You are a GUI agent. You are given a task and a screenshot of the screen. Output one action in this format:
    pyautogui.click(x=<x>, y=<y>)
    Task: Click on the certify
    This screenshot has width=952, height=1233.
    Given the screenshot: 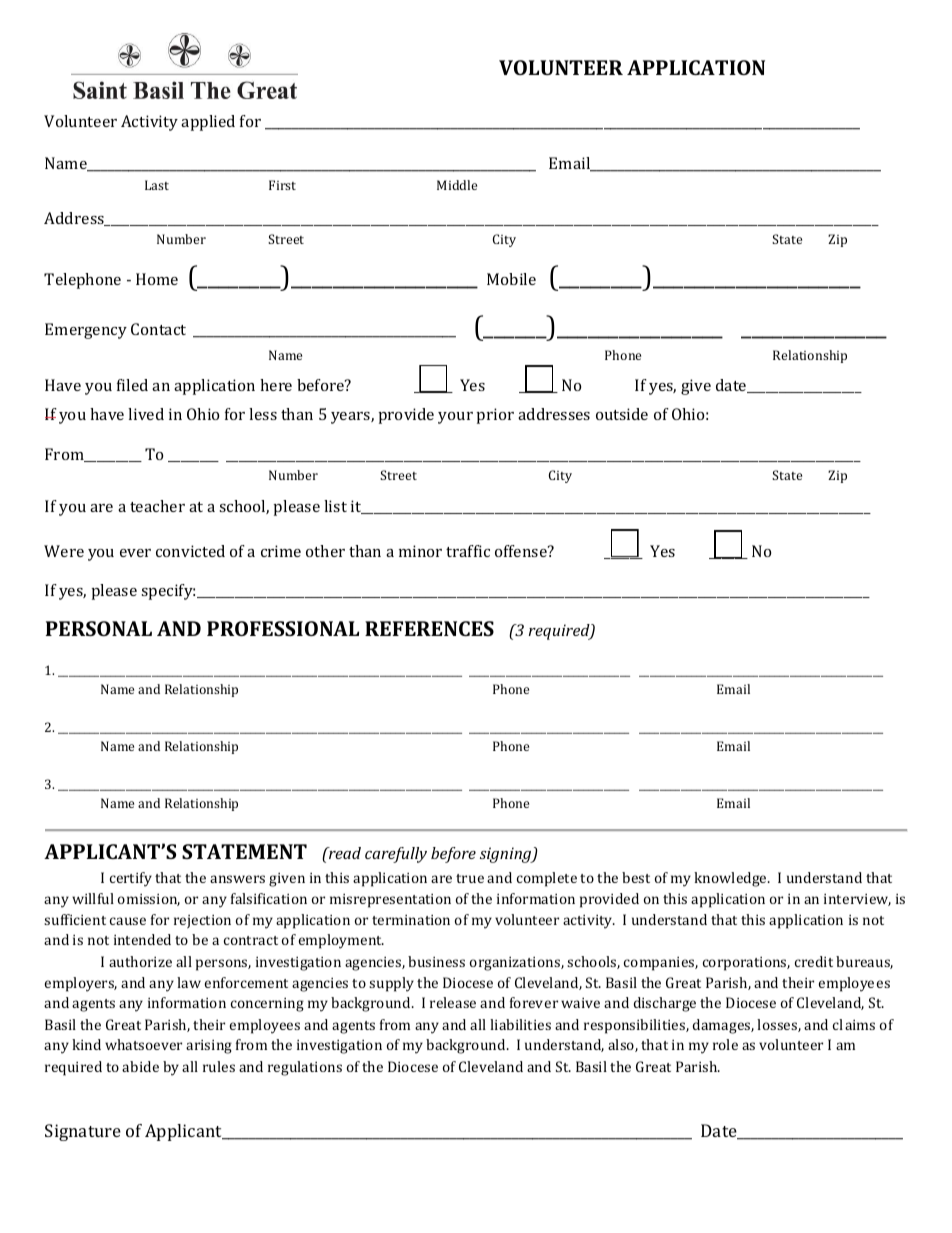 What is the action you would take?
    pyautogui.click(x=131, y=879)
